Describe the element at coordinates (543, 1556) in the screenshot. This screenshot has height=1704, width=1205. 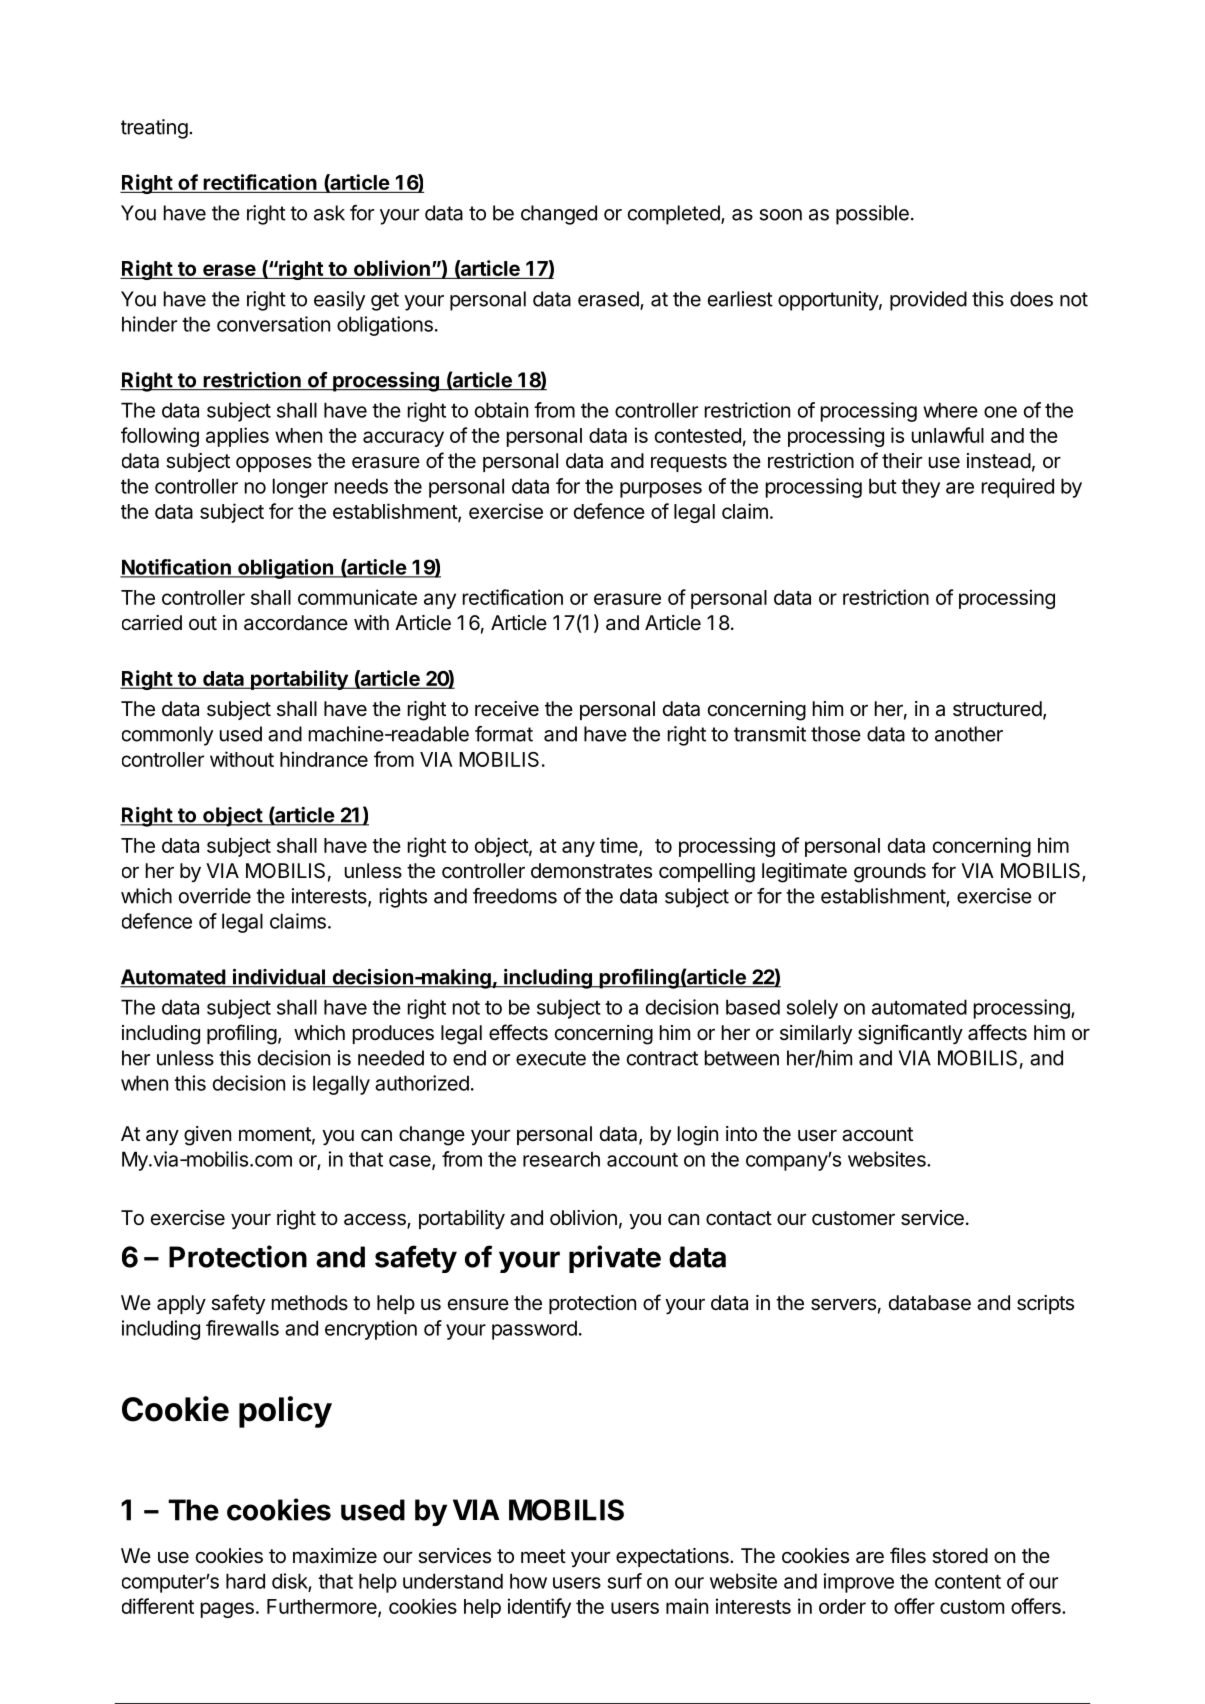
I see `meet` at that location.
